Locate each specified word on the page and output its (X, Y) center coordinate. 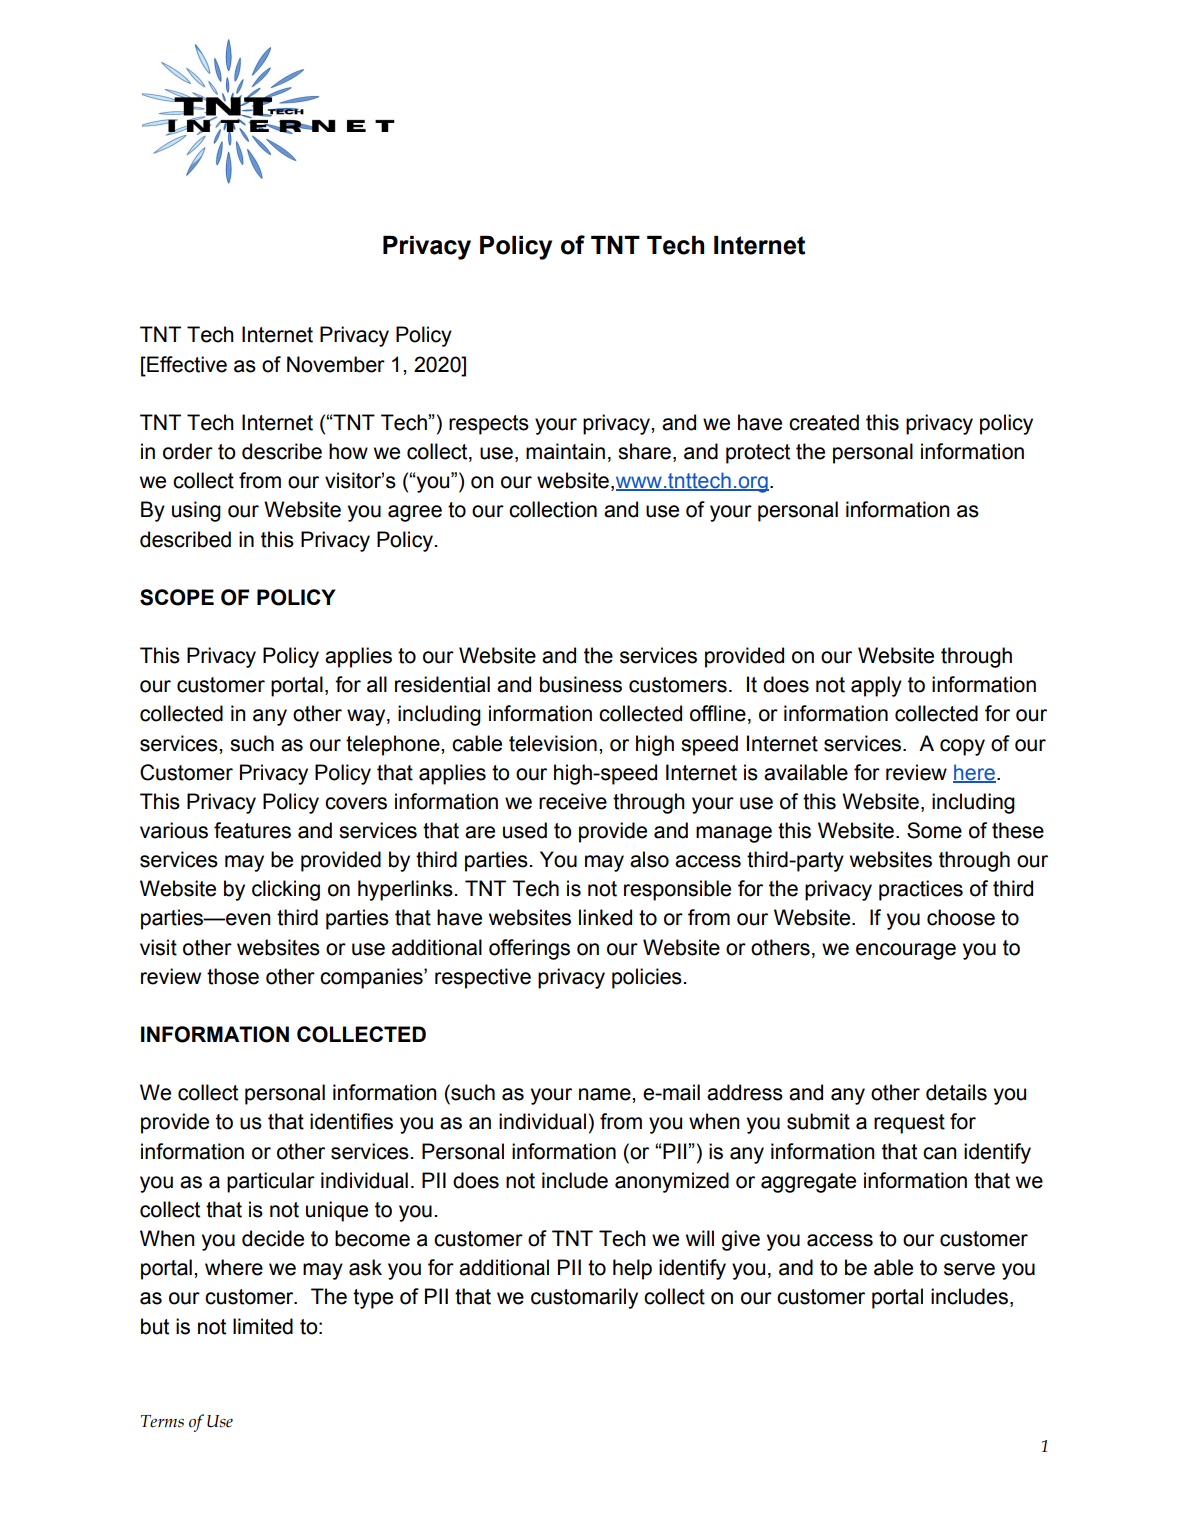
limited (263, 1326)
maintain (565, 451)
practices (921, 890)
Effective (186, 364)
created (824, 422)
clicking (286, 890)
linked (605, 917)
